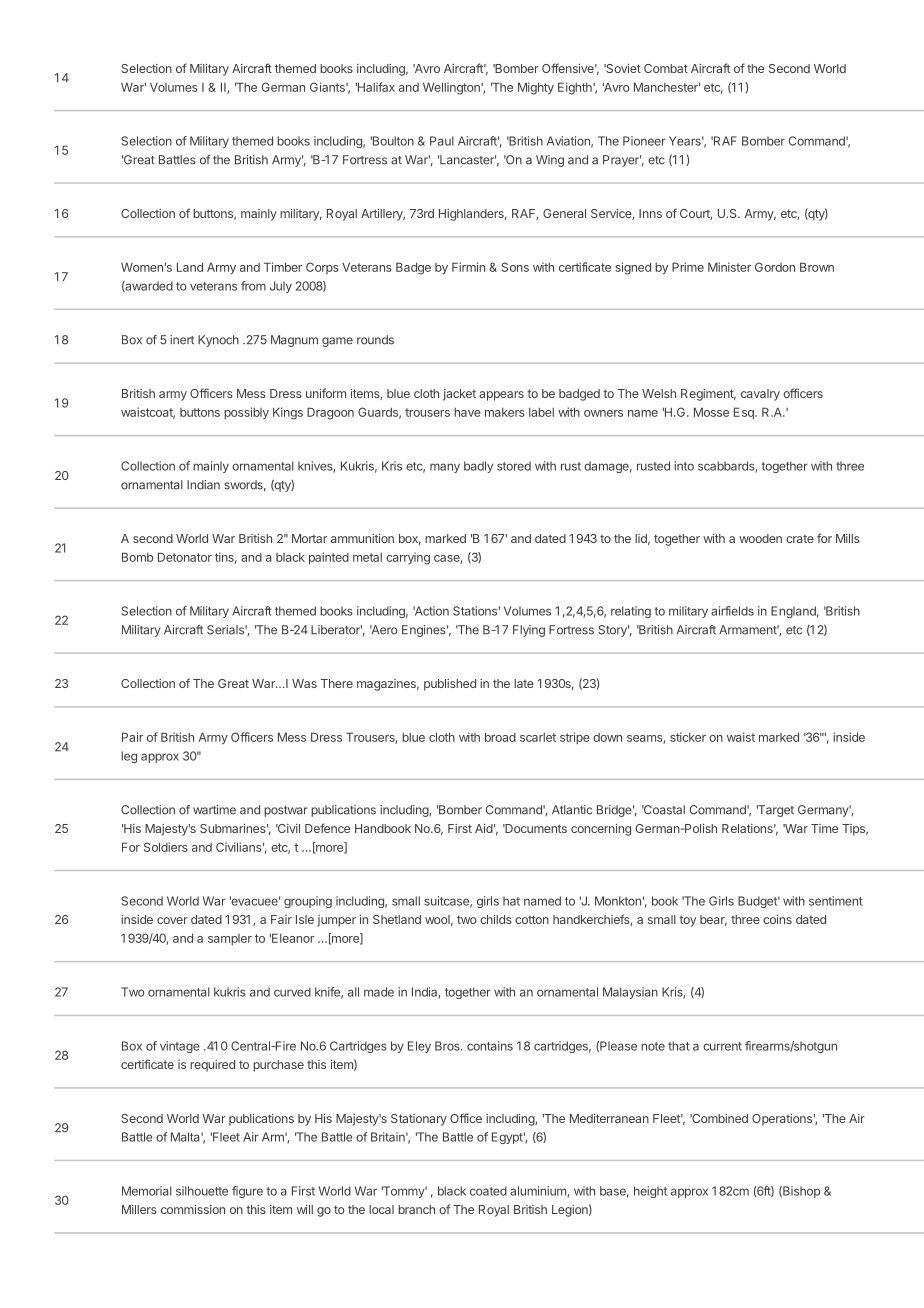  Describe the element at coordinates (775, 811) in the image. I see `Target` at that location.
